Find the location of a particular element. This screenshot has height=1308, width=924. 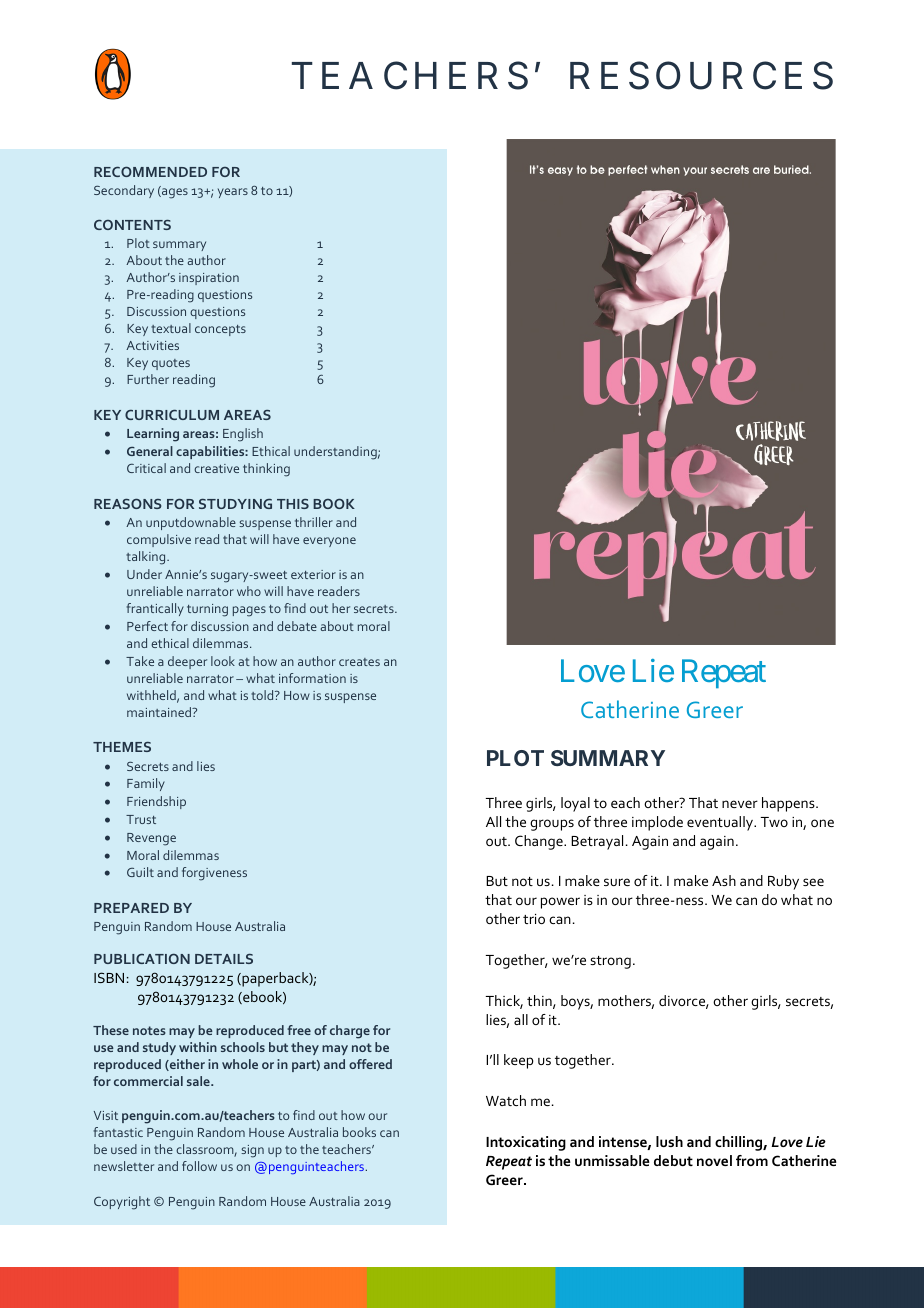

creates is located at coordinates (359, 662).
